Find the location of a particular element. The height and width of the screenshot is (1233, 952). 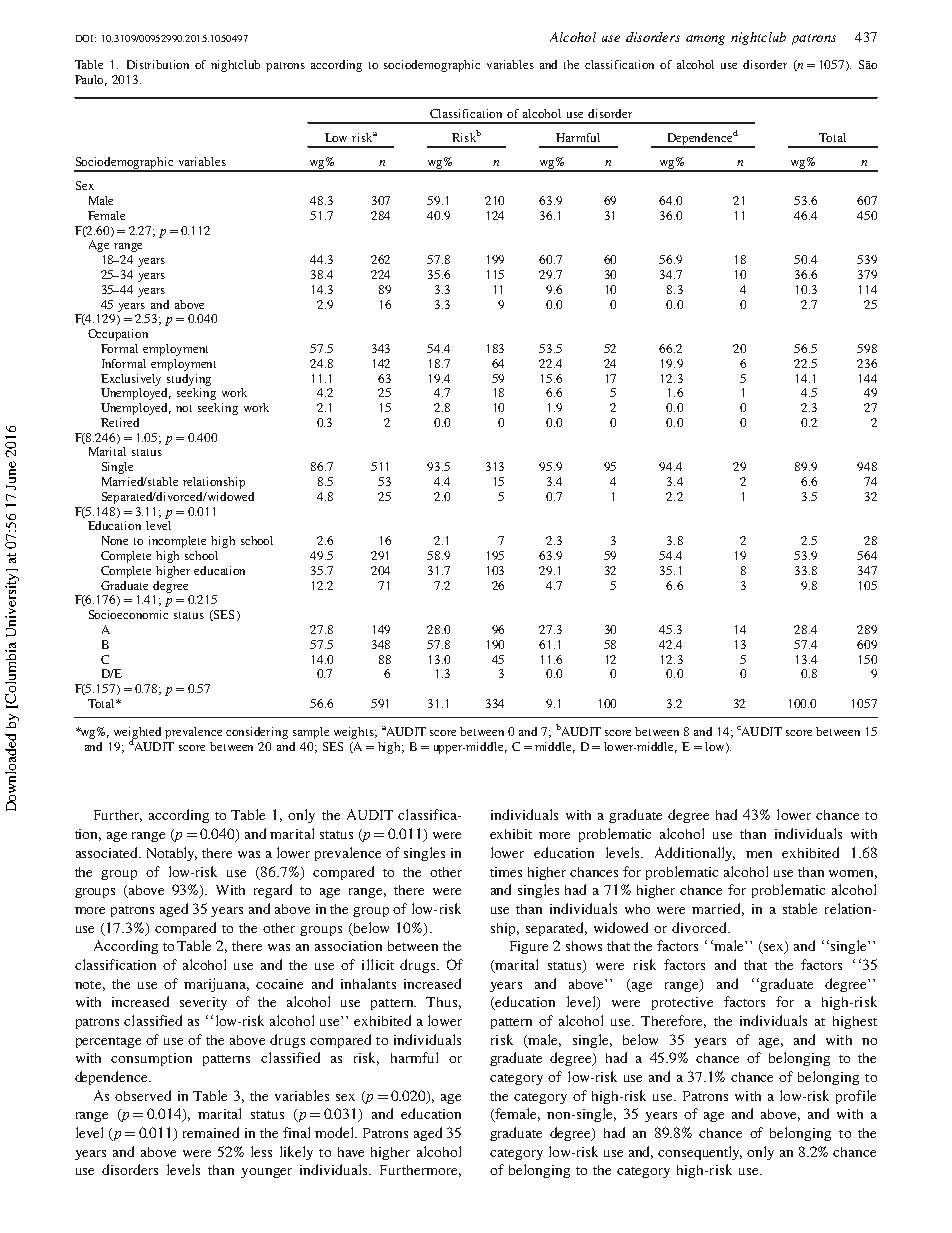

Notably is located at coordinates (172, 854).
